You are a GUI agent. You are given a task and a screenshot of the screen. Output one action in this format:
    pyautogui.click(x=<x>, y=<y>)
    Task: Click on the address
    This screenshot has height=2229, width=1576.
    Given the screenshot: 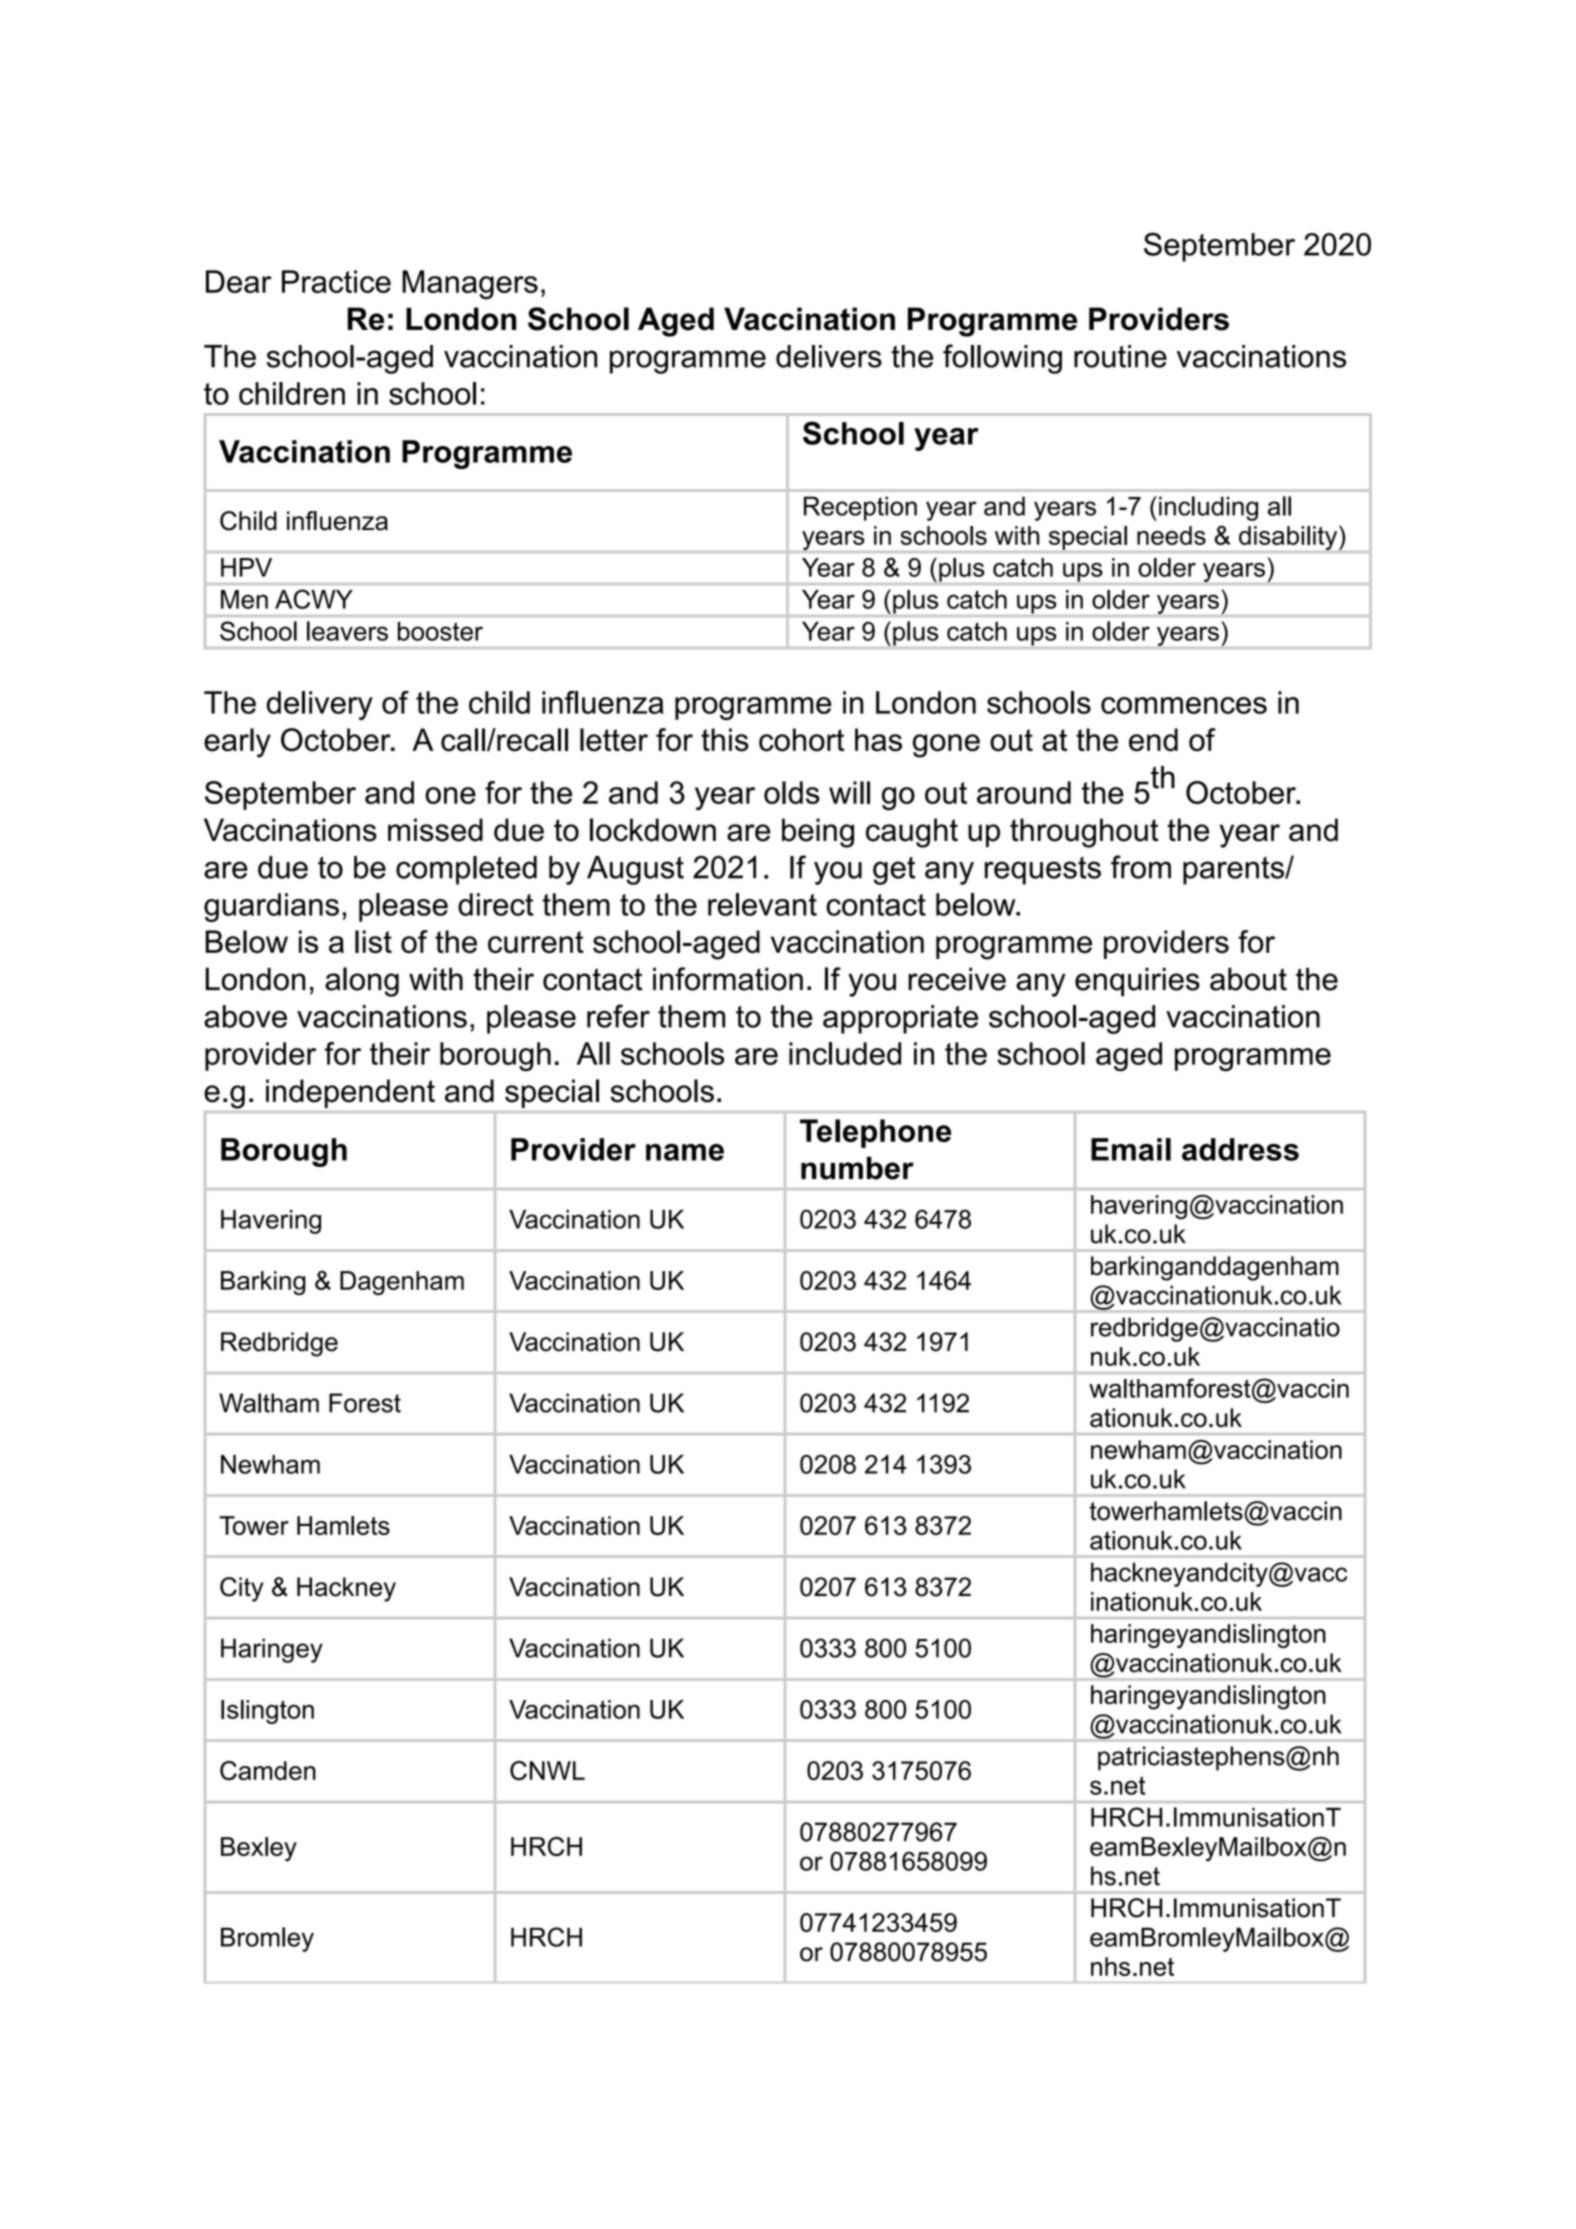 What is the action you would take?
    pyautogui.click(x=1240, y=1149)
